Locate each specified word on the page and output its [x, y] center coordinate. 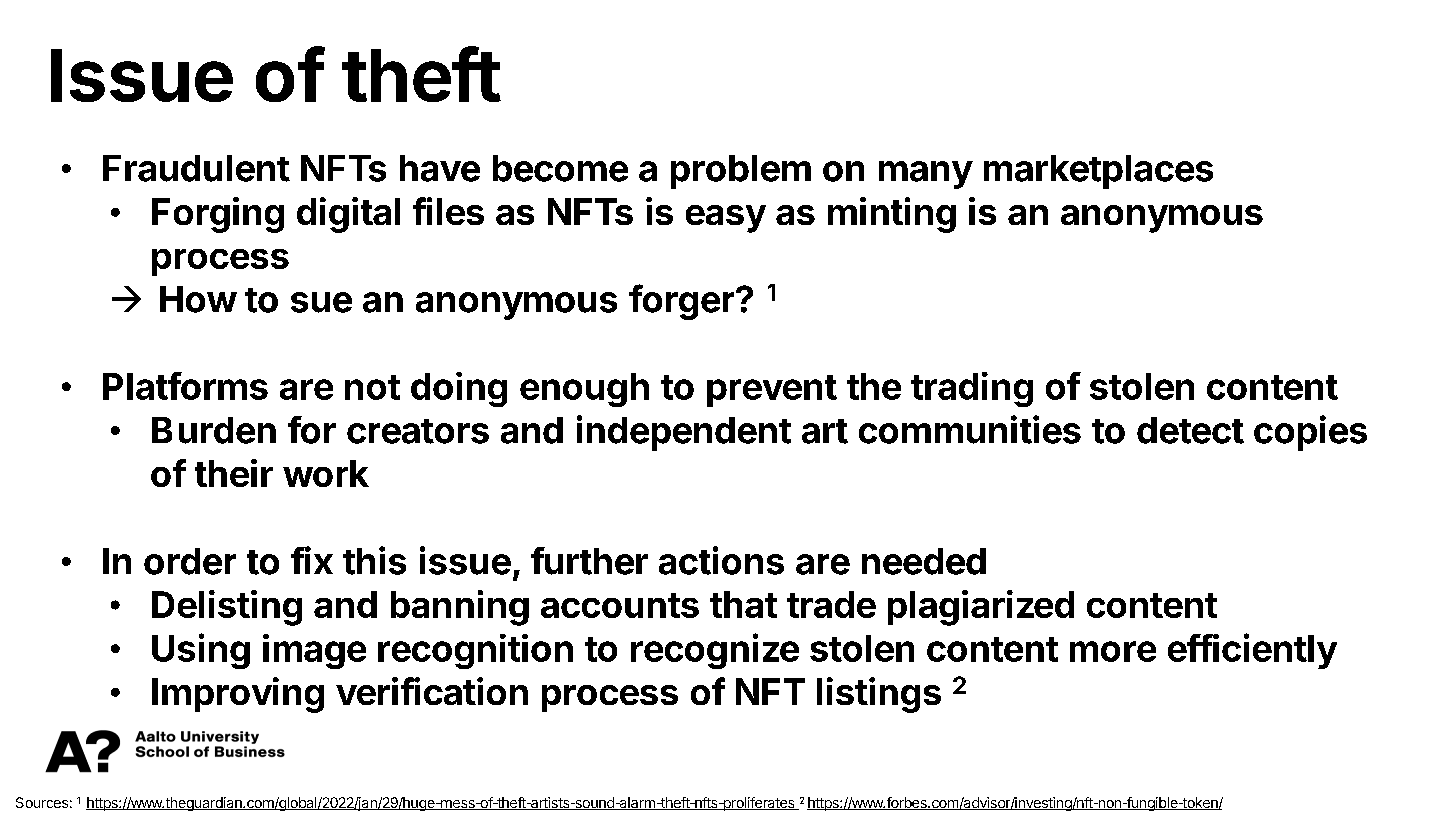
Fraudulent [196, 168]
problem [741, 172]
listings [879, 695]
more [1113, 651]
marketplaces [1098, 172]
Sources [42, 802]
